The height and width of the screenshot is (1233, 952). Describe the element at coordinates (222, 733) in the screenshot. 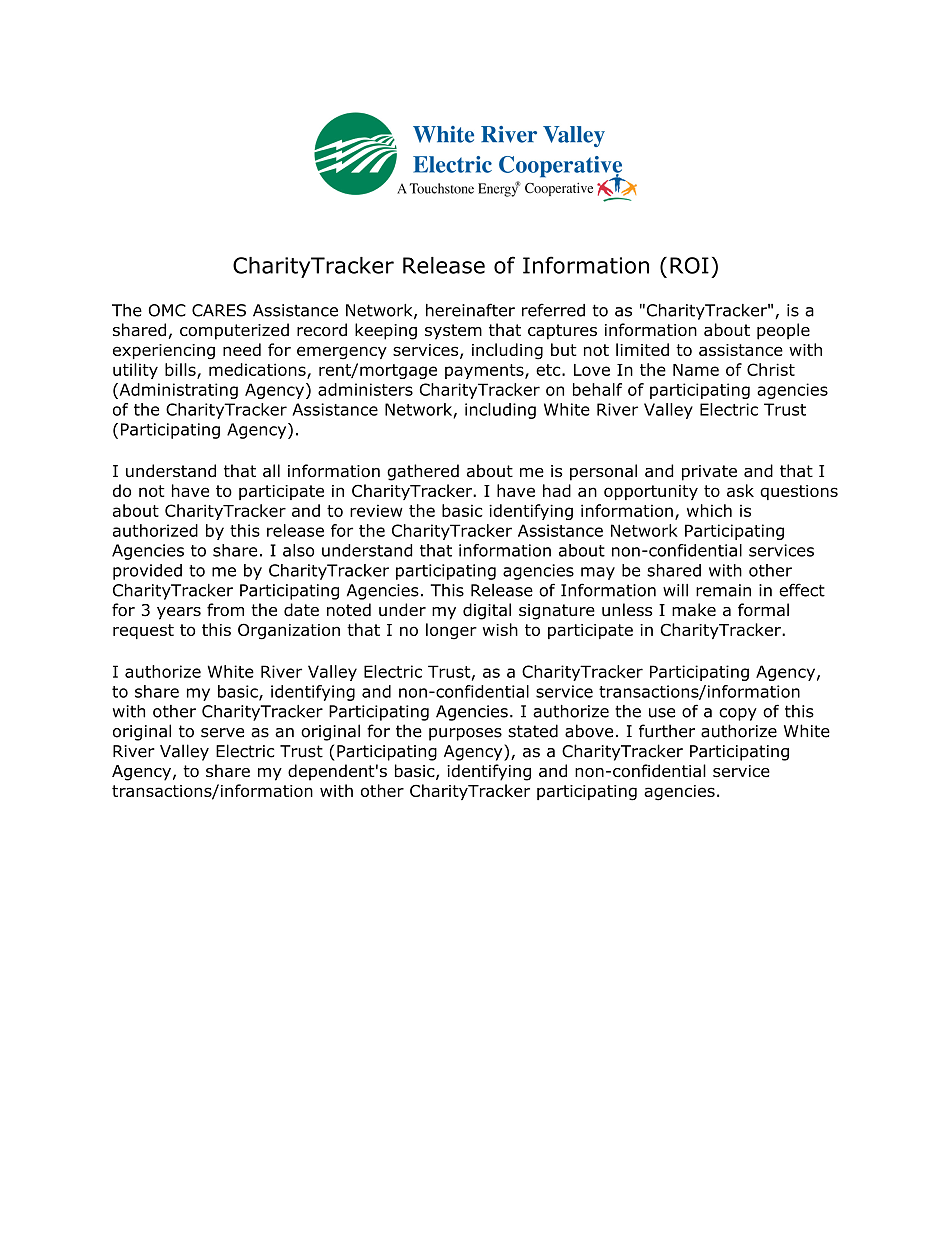

I see `serve` at that location.
